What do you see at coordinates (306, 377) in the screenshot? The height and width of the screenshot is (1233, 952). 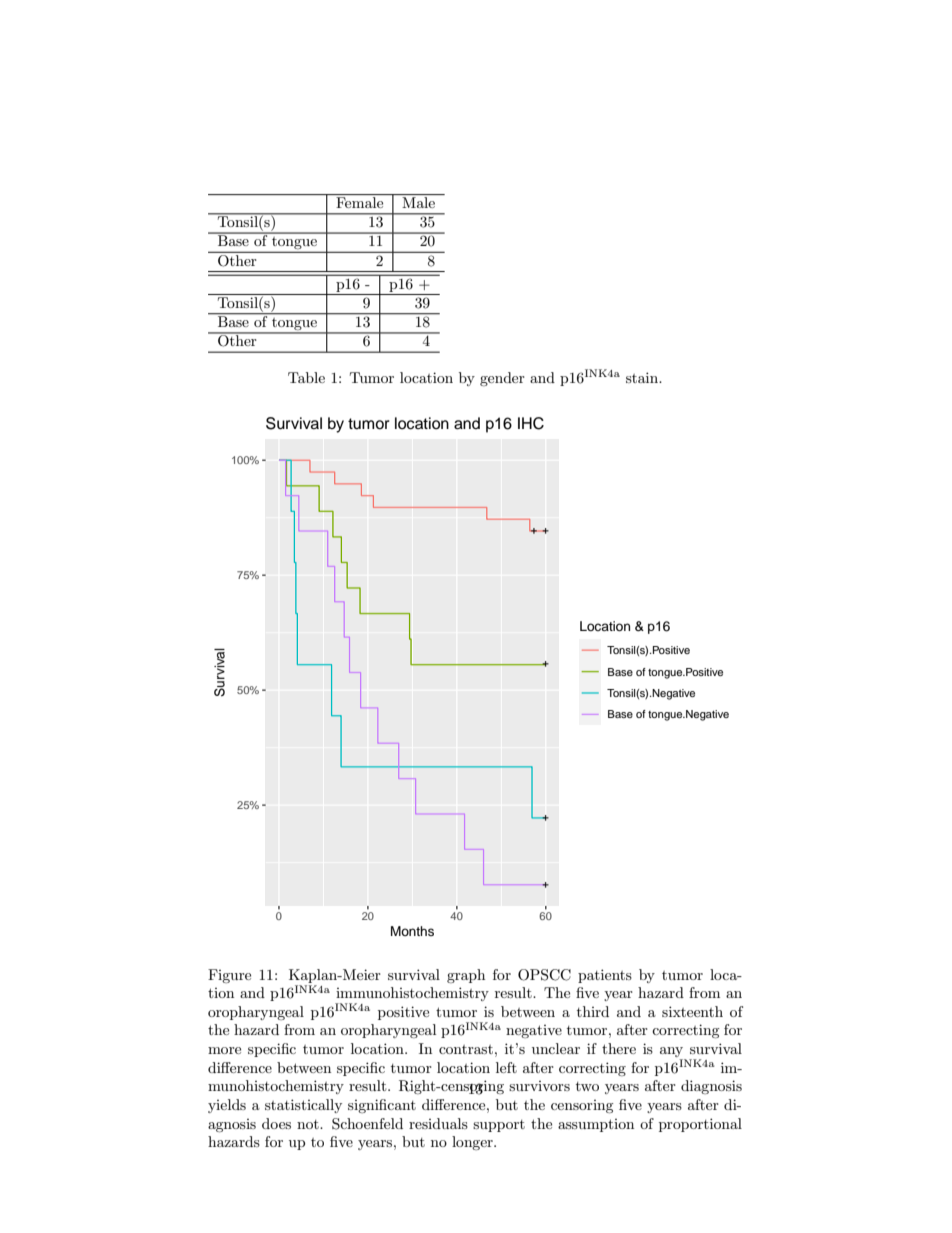 I see `Table` at bounding box center [306, 377].
